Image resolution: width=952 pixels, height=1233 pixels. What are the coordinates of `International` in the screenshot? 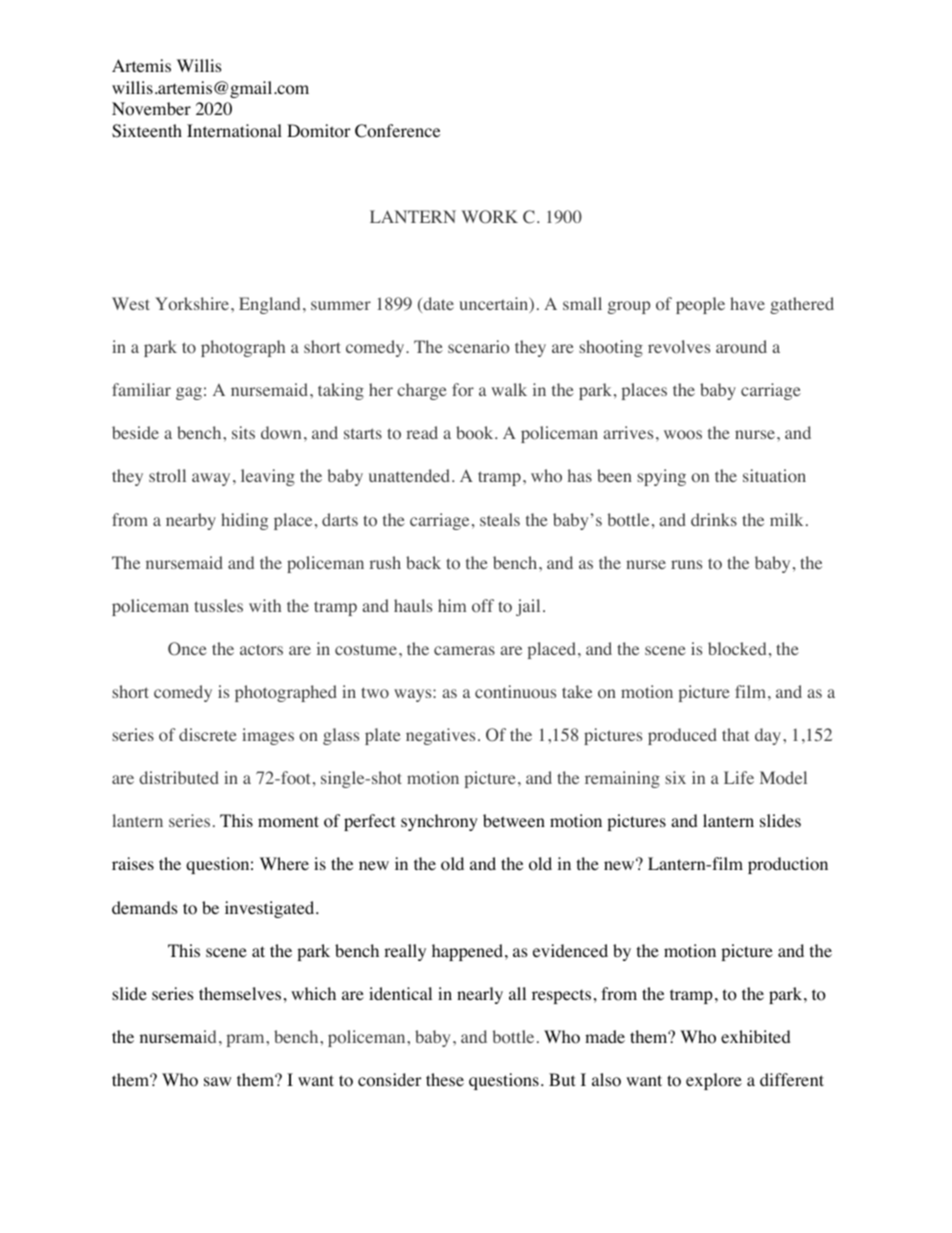 It's located at (234, 131).
